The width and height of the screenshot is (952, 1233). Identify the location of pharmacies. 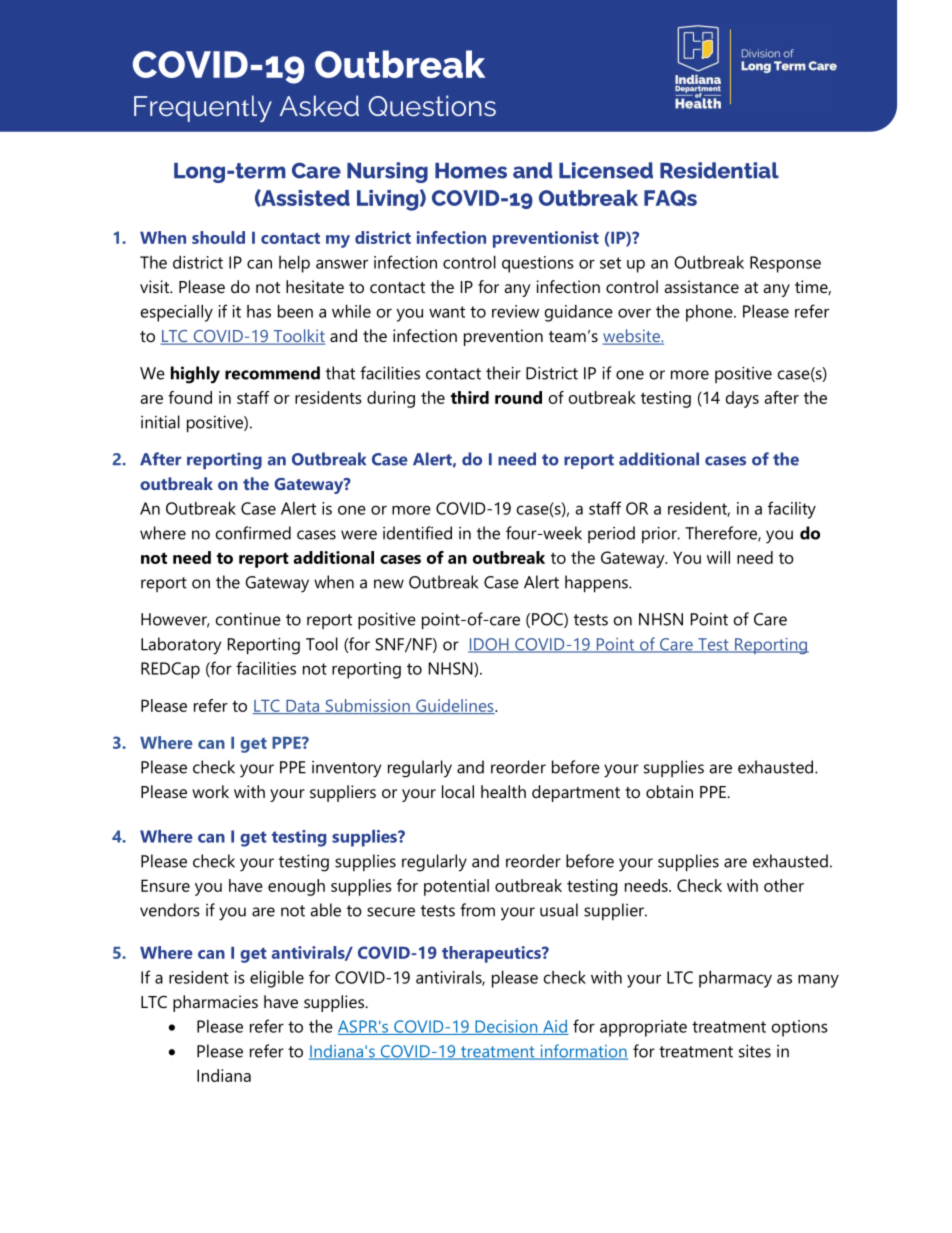
(215, 1003).
